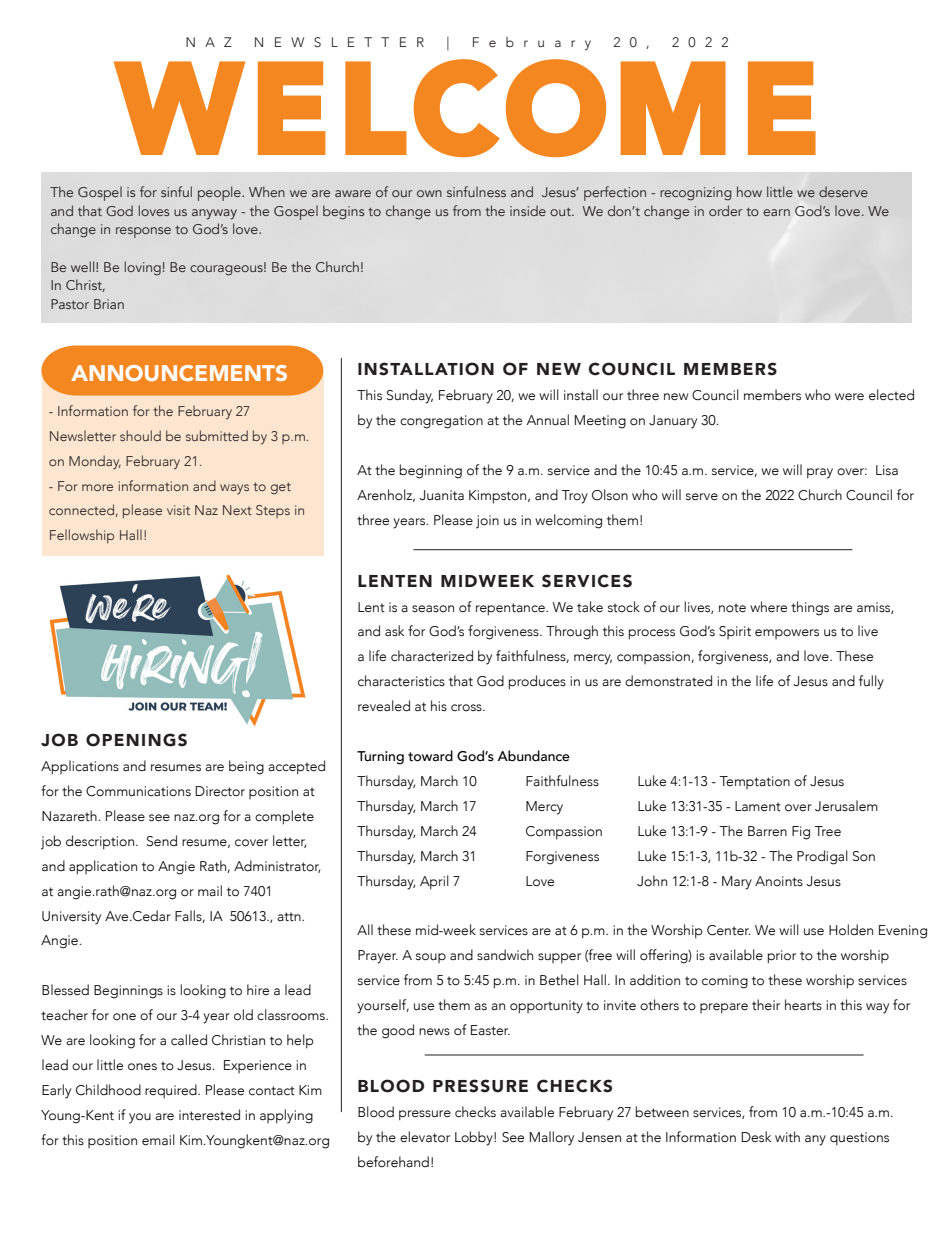  I want to click on OPENINGS, so click(136, 740).
